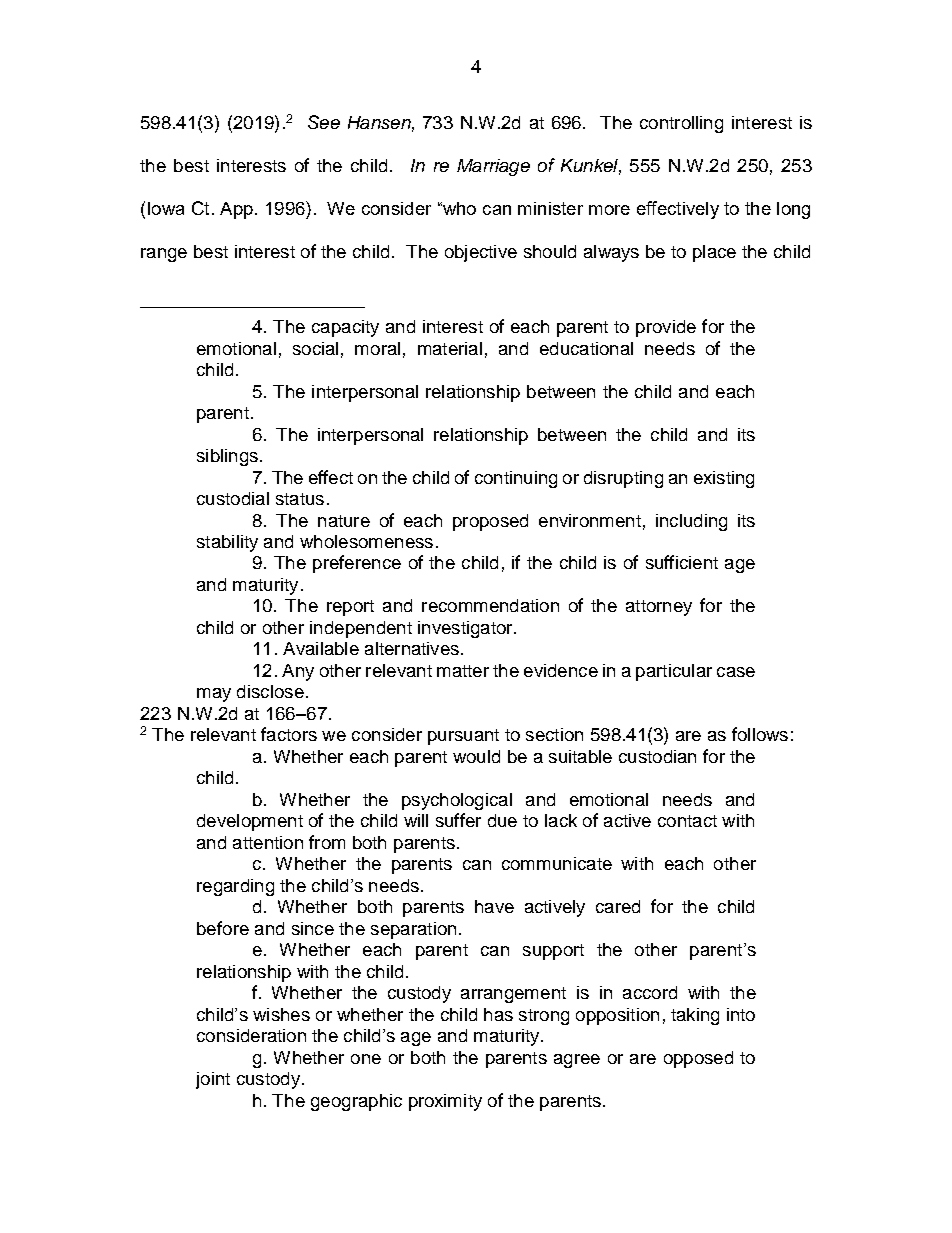 This screenshot has width=952, height=1233. I want to click on controlling, so click(681, 124).
